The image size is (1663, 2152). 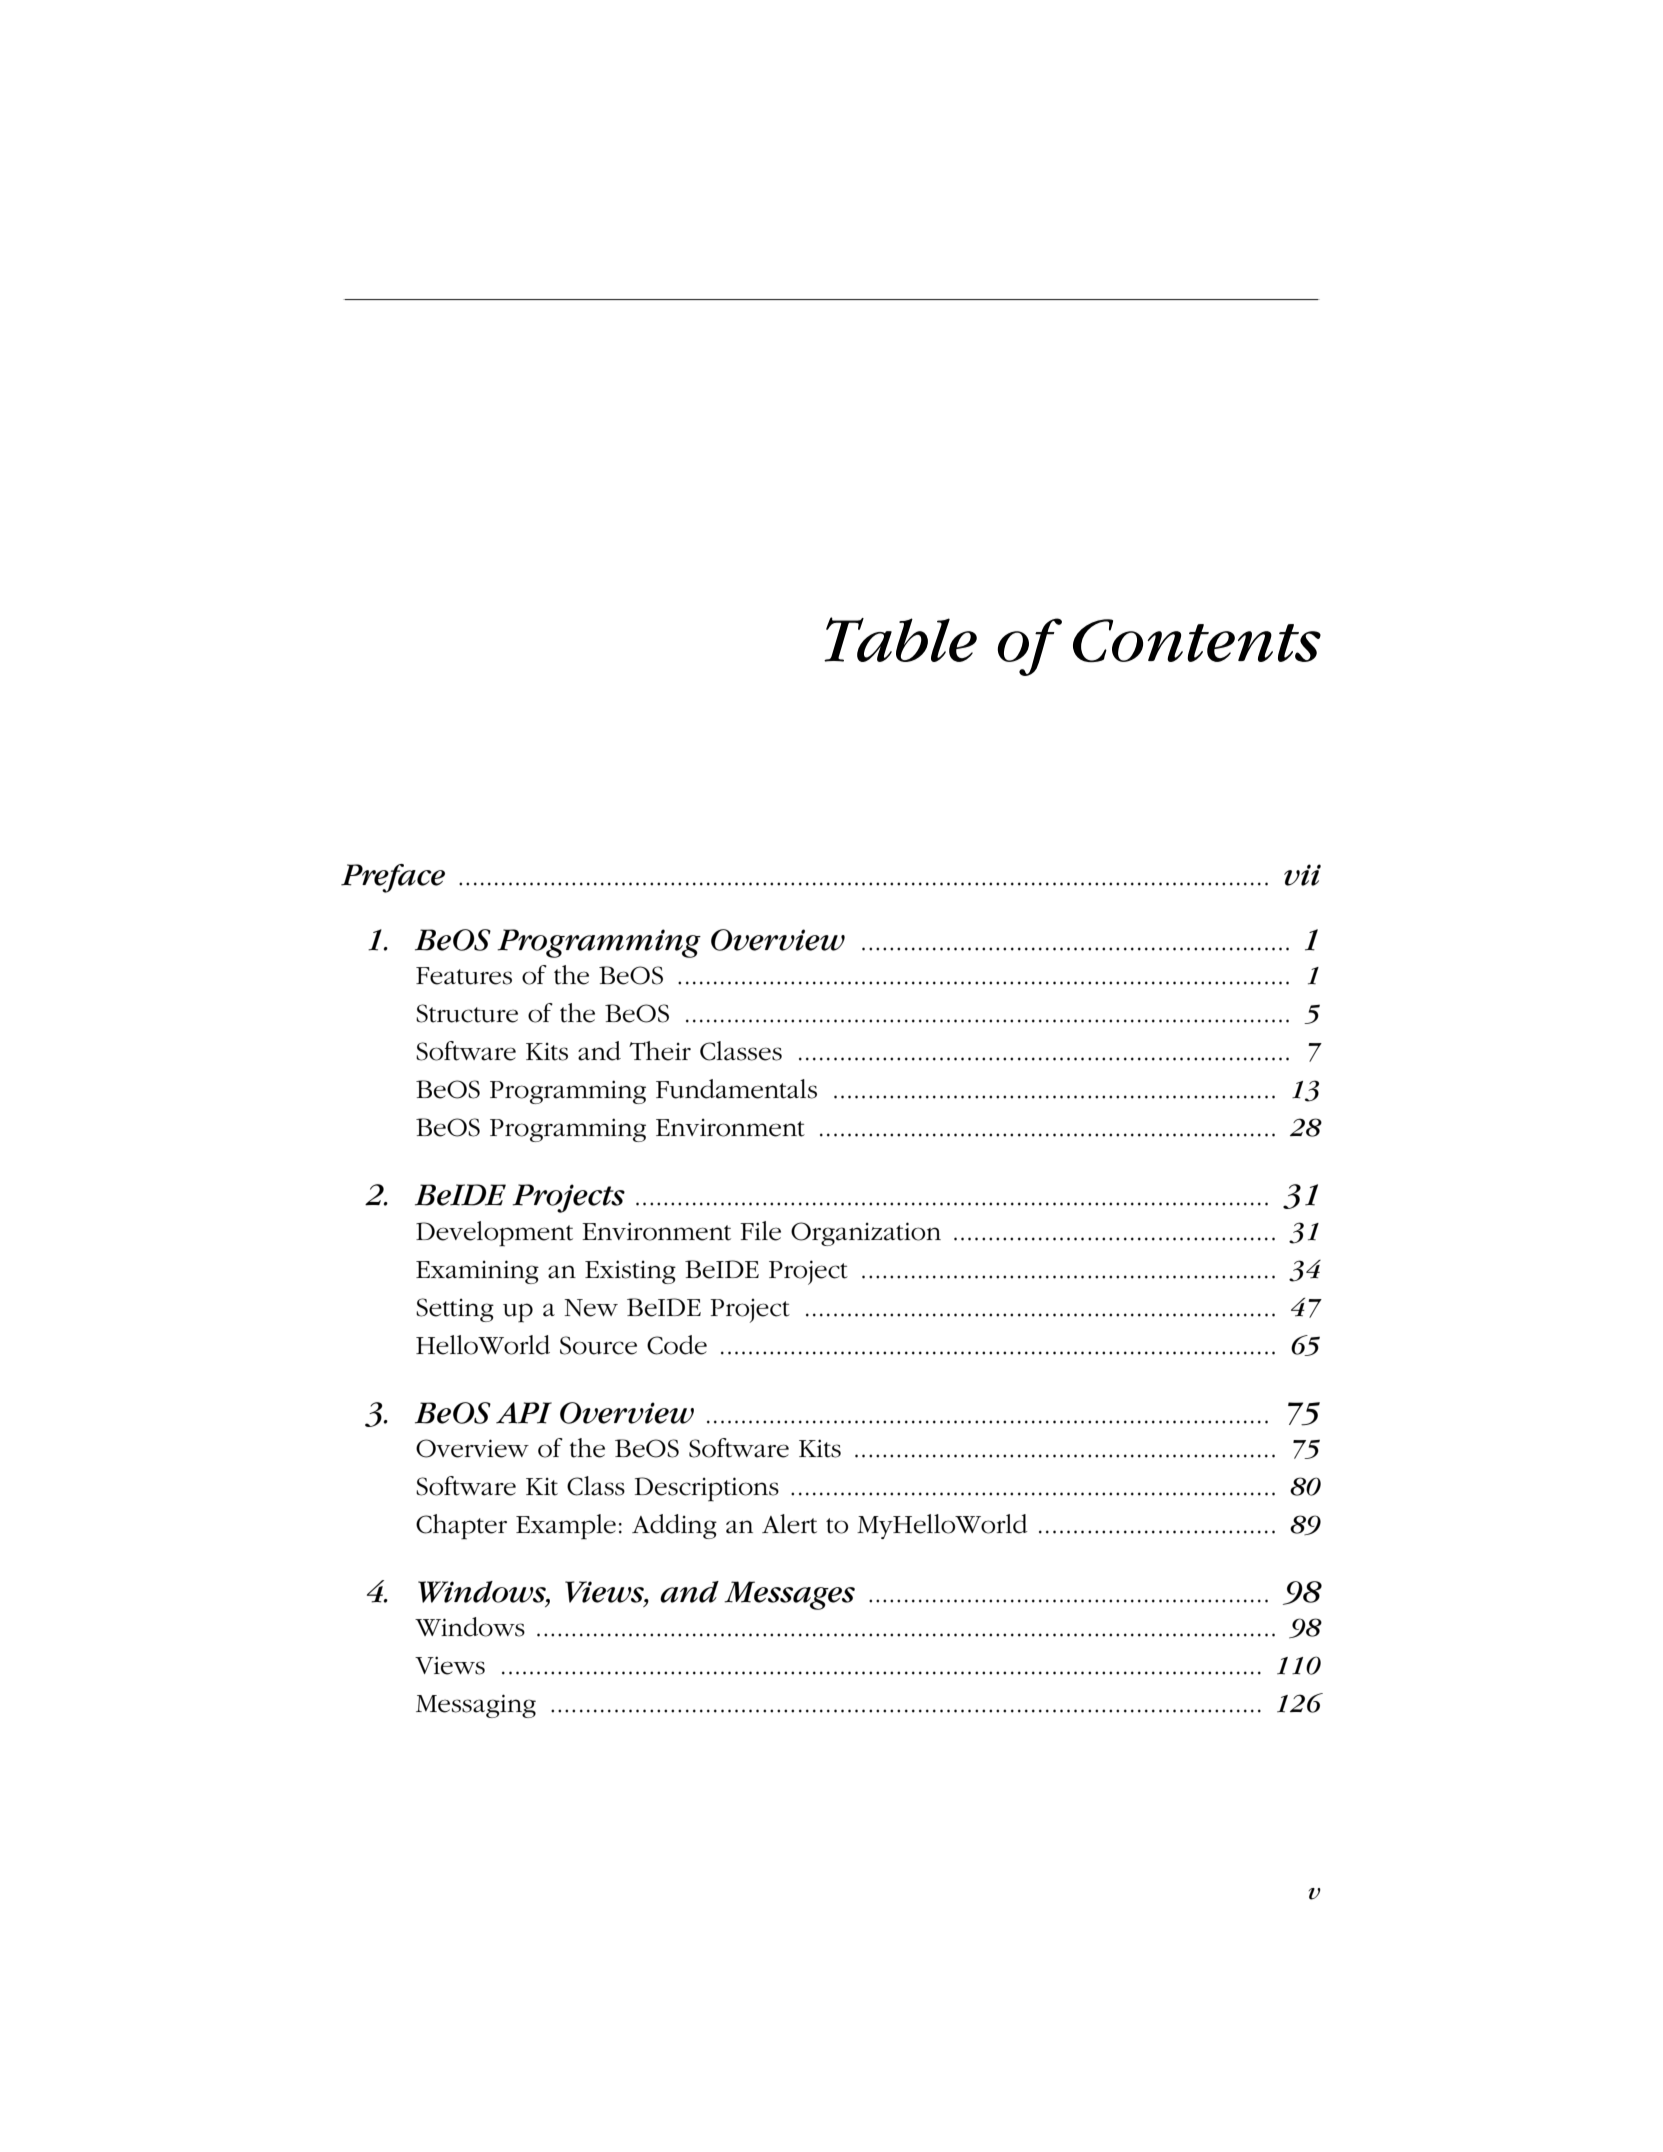 I want to click on Table, so click(x=900, y=639).
